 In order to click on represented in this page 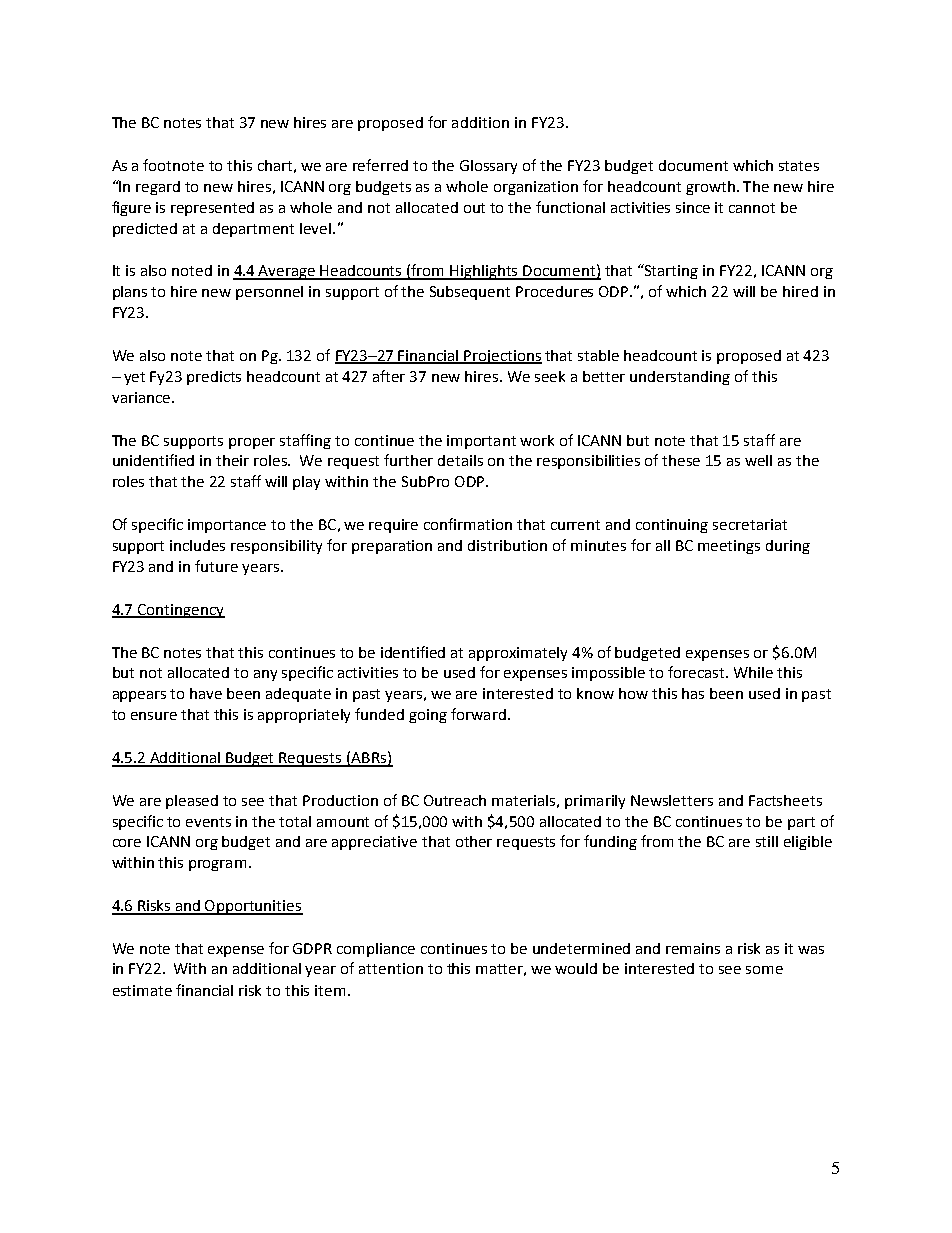, I will do `click(212, 209)`.
